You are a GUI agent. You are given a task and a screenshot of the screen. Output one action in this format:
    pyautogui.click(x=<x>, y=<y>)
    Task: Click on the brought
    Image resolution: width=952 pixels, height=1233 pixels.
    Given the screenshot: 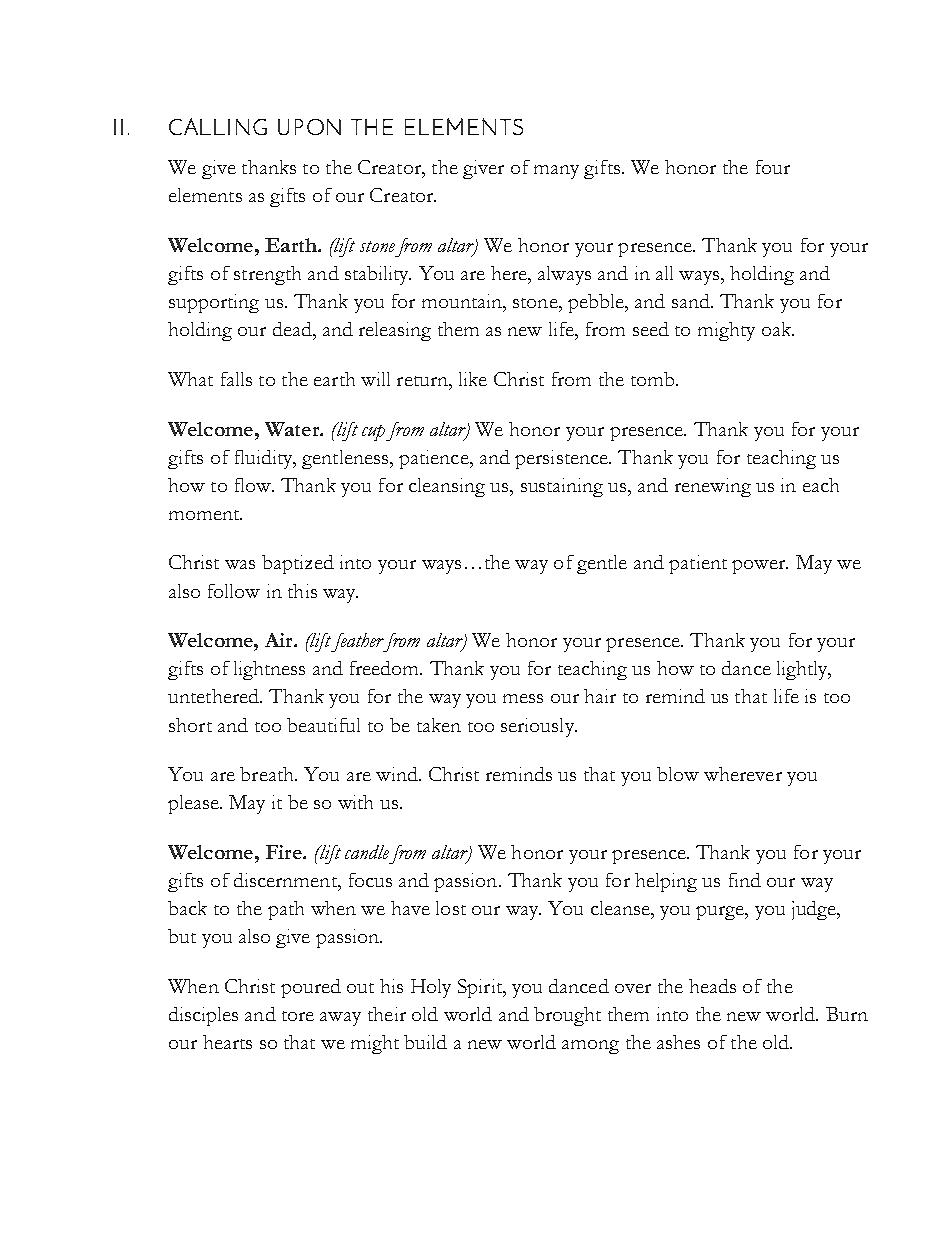 What is the action you would take?
    pyautogui.click(x=567, y=1016)
